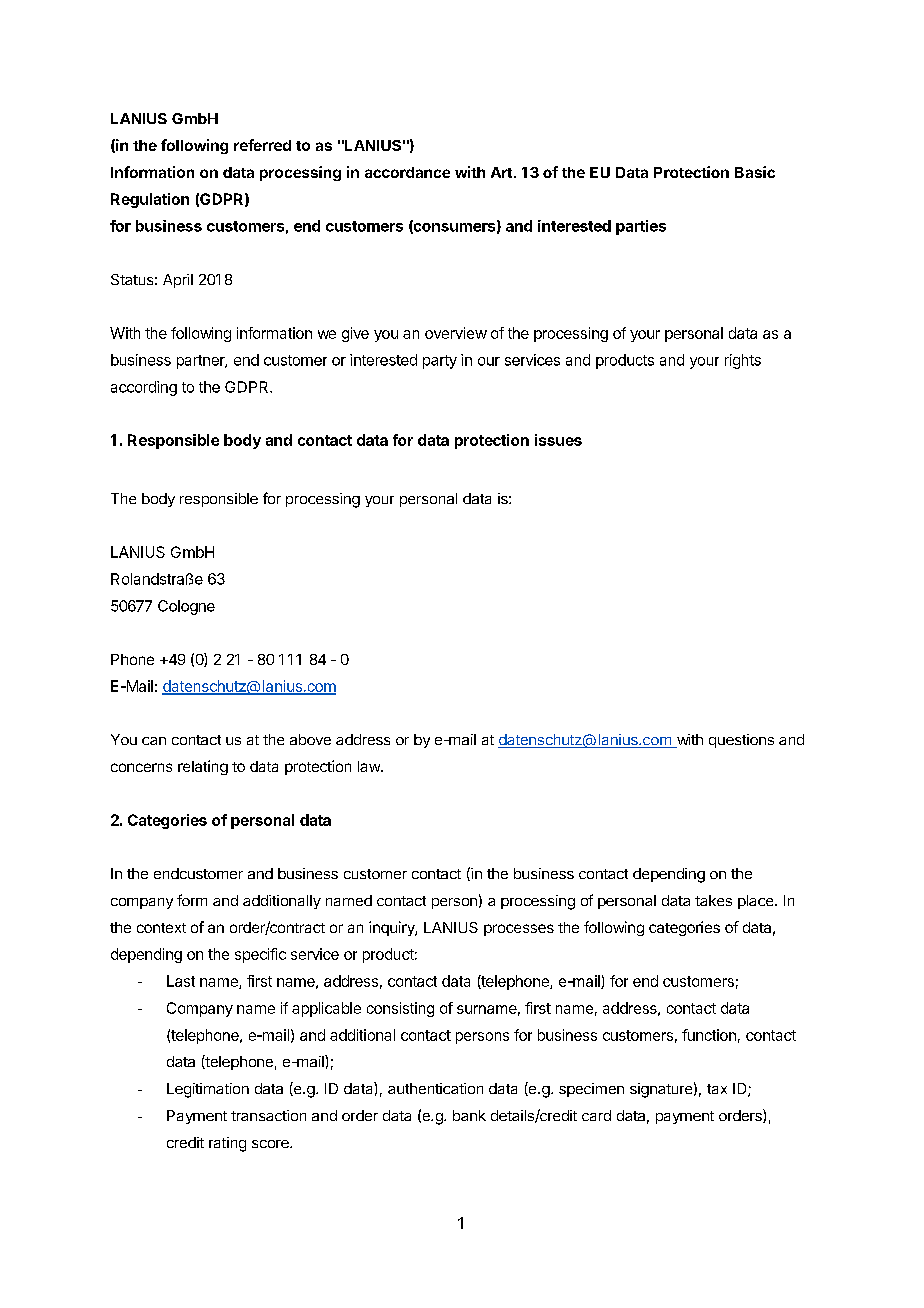  Describe the element at coordinates (407, 172) in the screenshot. I see `accordance` at that location.
